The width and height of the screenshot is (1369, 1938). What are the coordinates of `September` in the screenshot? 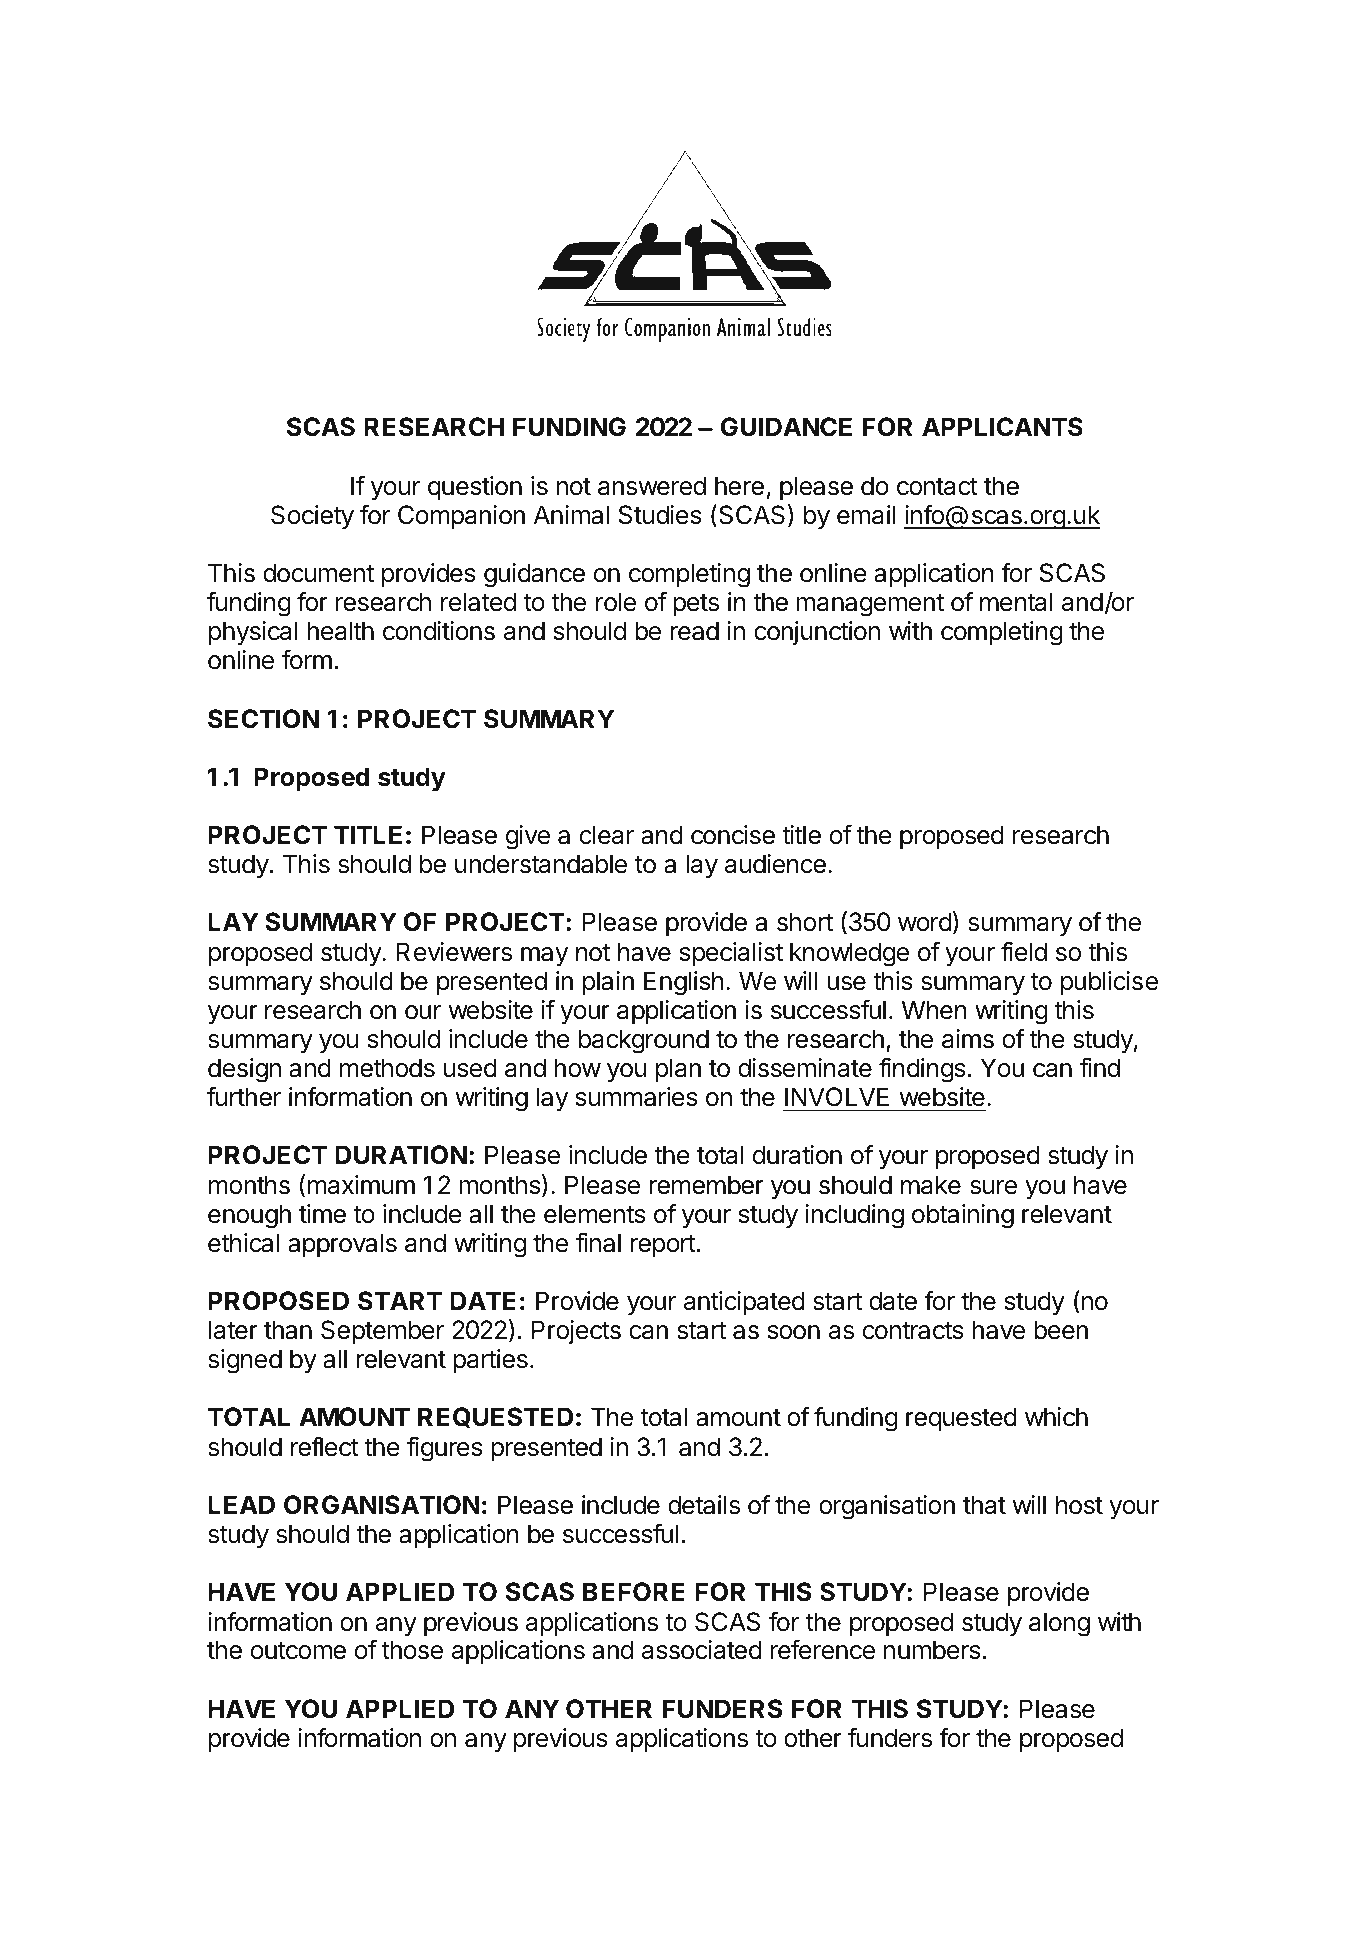 It's located at (383, 1332).
